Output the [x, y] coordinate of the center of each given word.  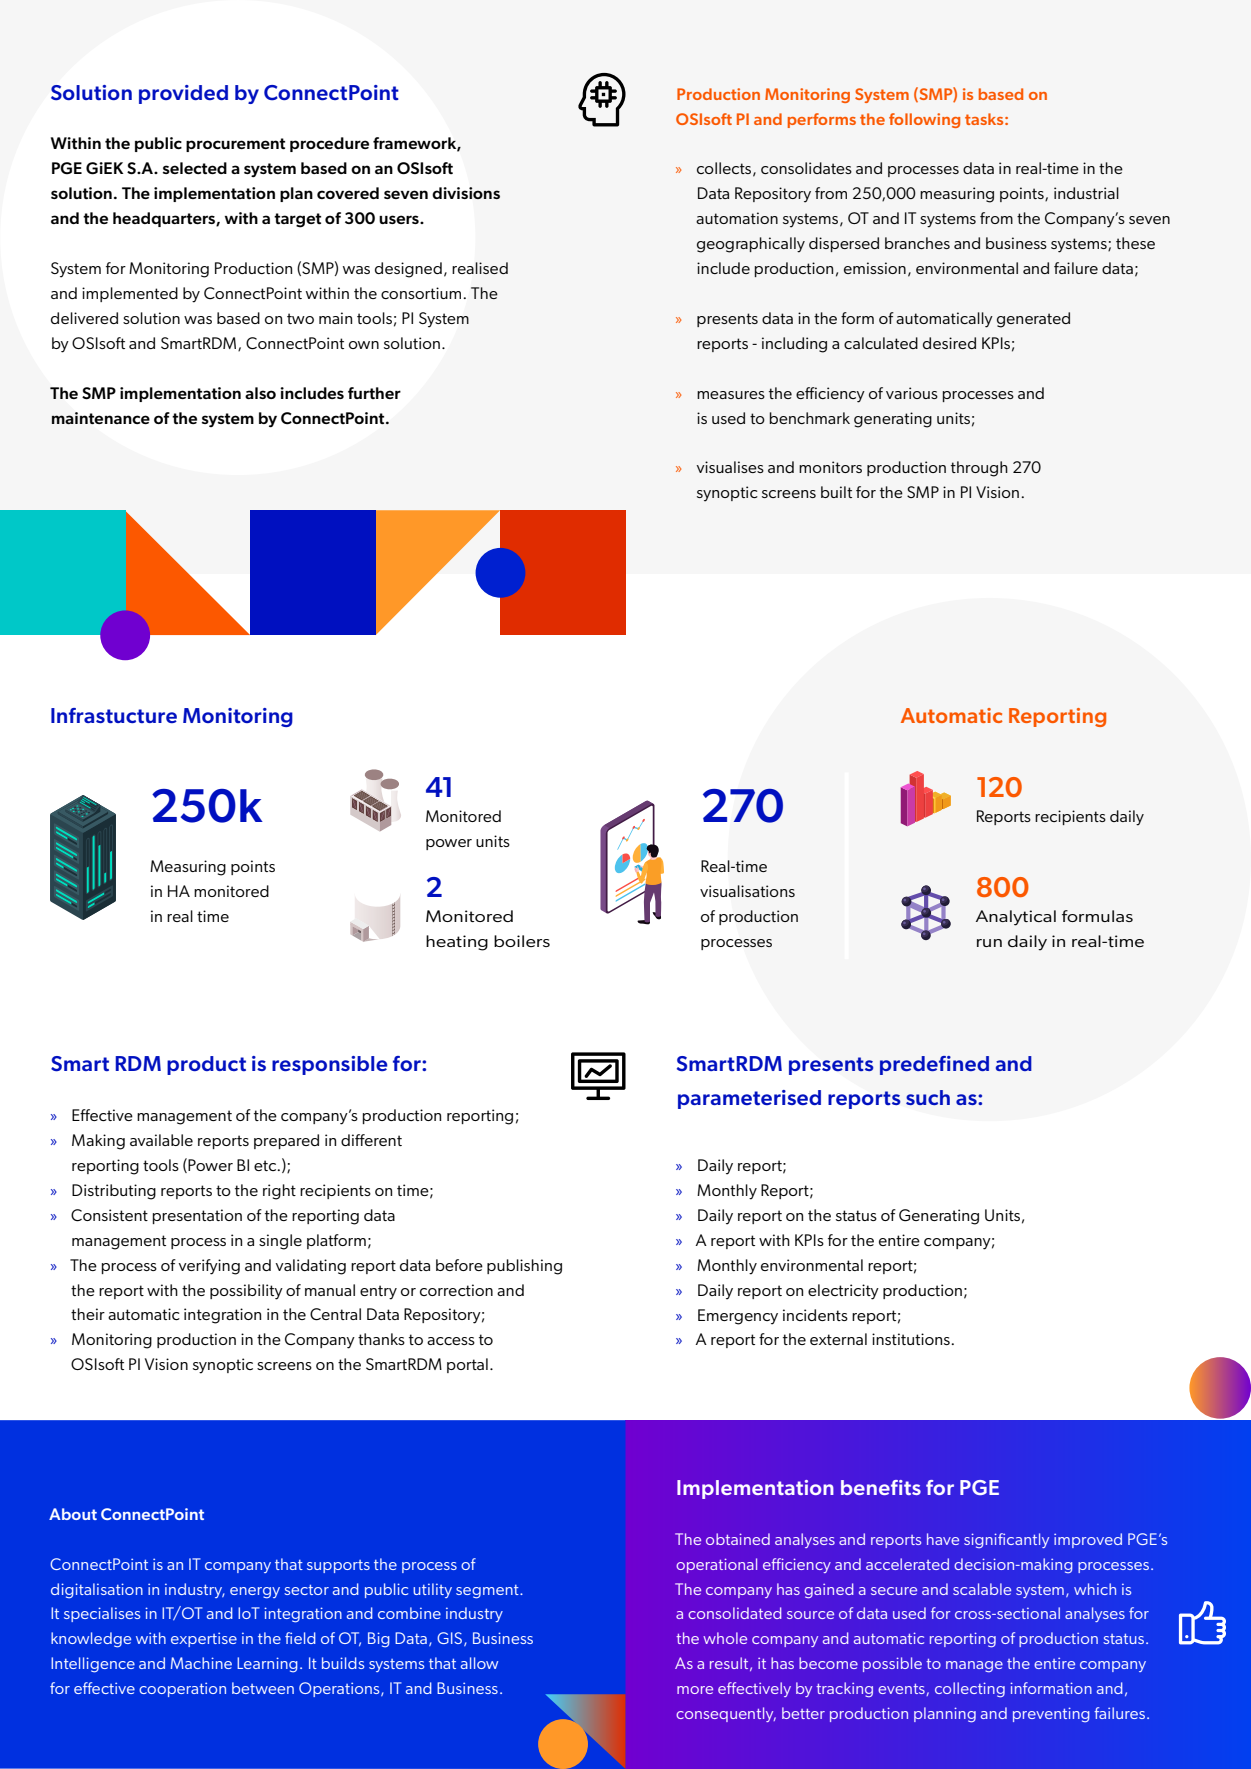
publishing [524, 1267]
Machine [201, 1663]
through [979, 469]
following [924, 120]
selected [195, 168]
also [260, 393]
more [695, 1690]
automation [737, 218]
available [161, 1140]
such [928, 1097]
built [836, 492]
